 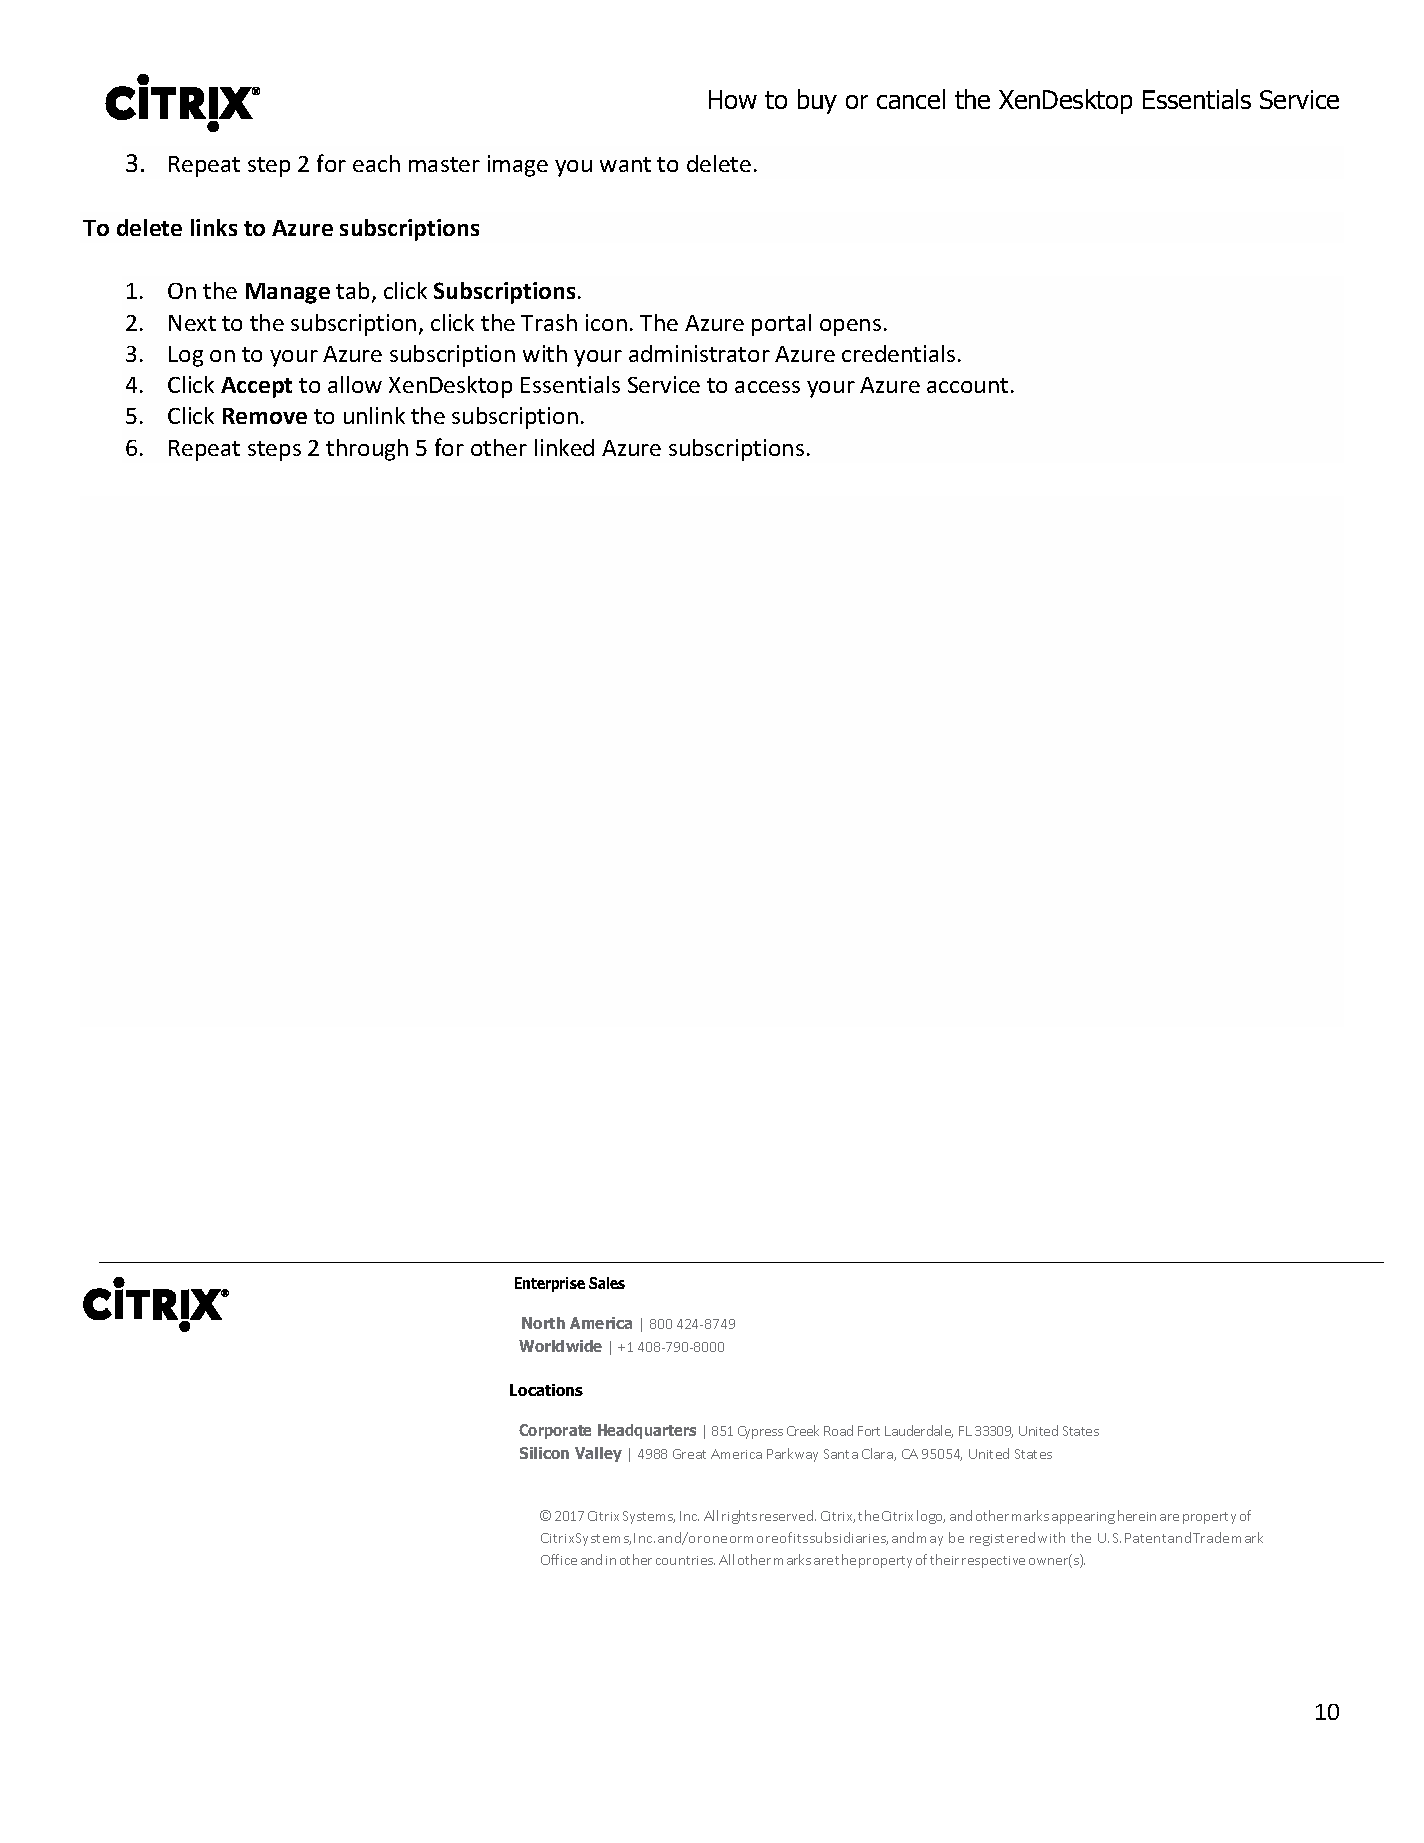 I want to click on access, so click(x=767, y=387).
